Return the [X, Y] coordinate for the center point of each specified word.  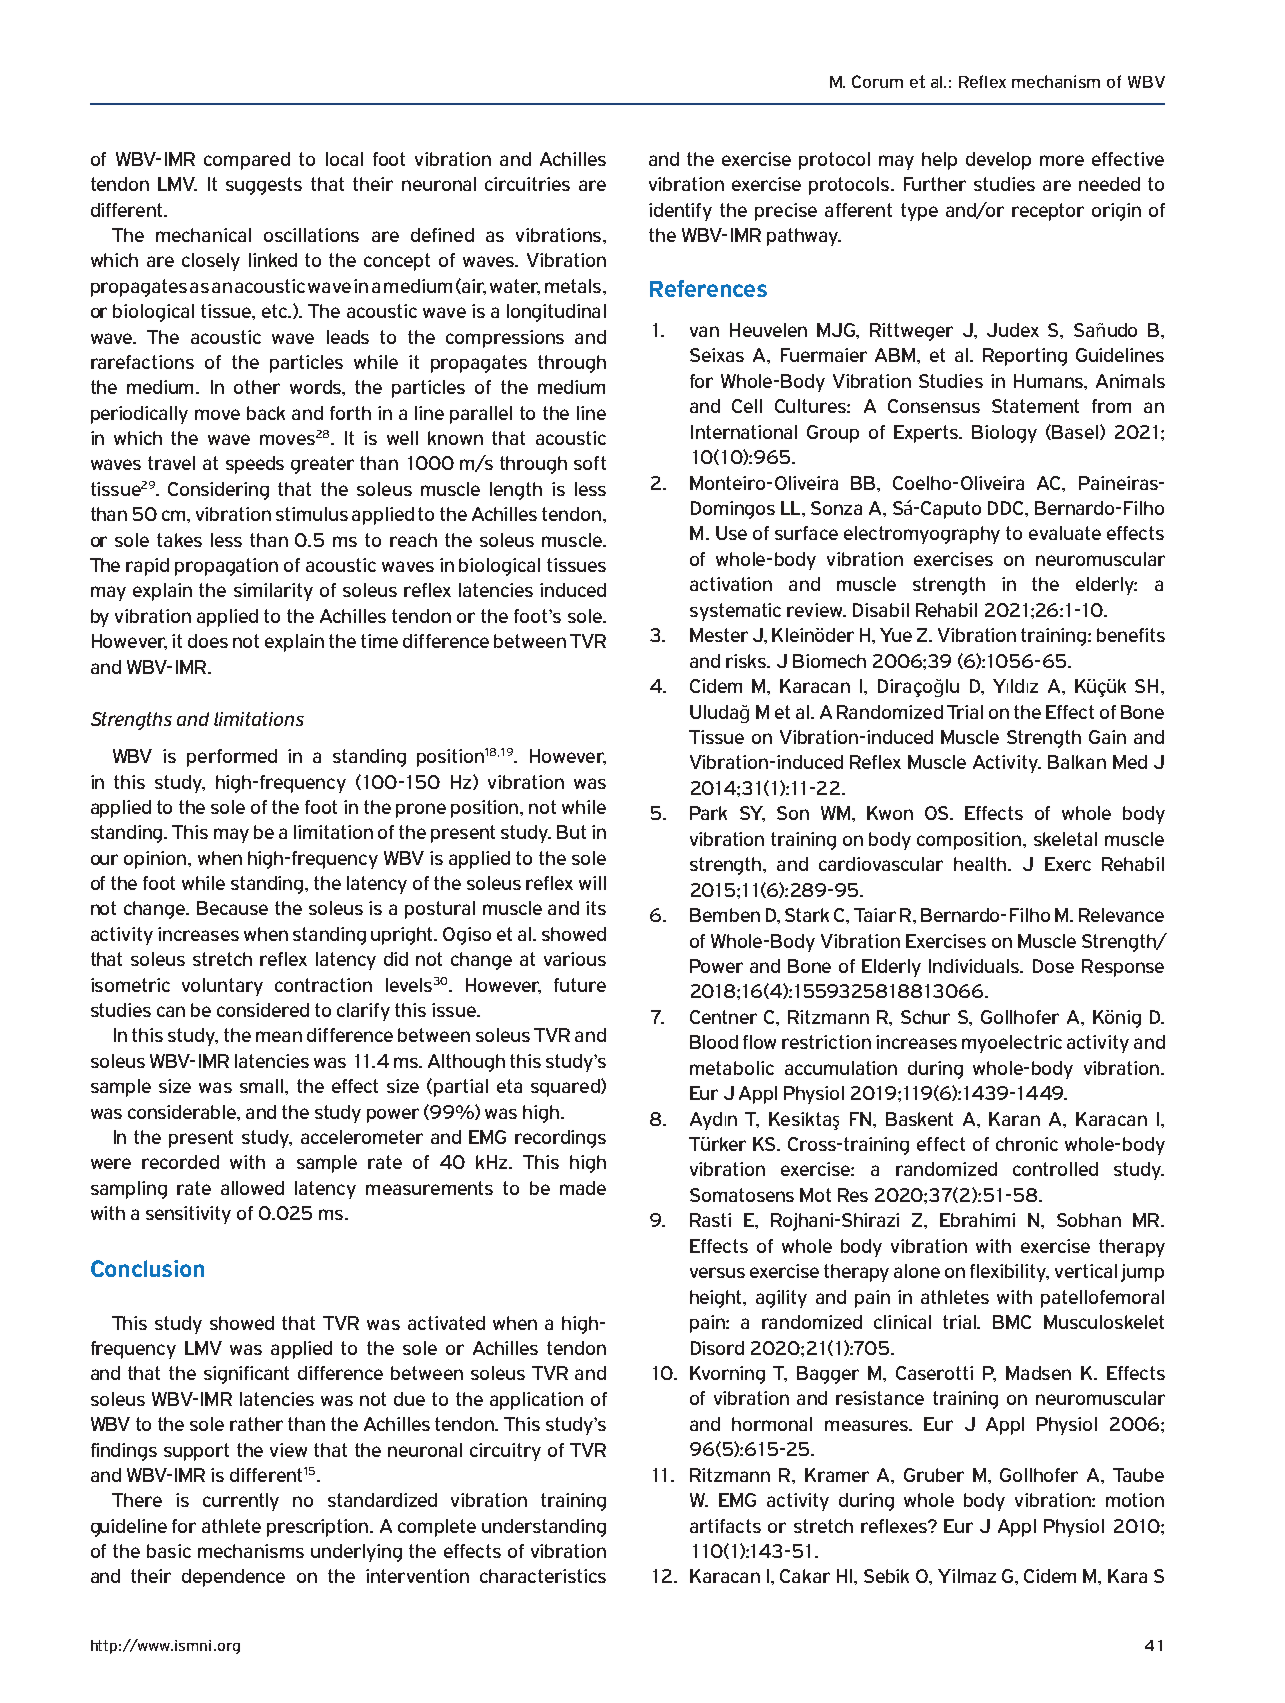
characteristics [543, 1576]
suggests [264, 186]
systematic [735, 612]
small [263, 1086]
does [208, 641]
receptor [1048, 212]
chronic [1027, 1144]
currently [241, 1502]
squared [566, 1088]
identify [680, 212]
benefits [1131, 635]
